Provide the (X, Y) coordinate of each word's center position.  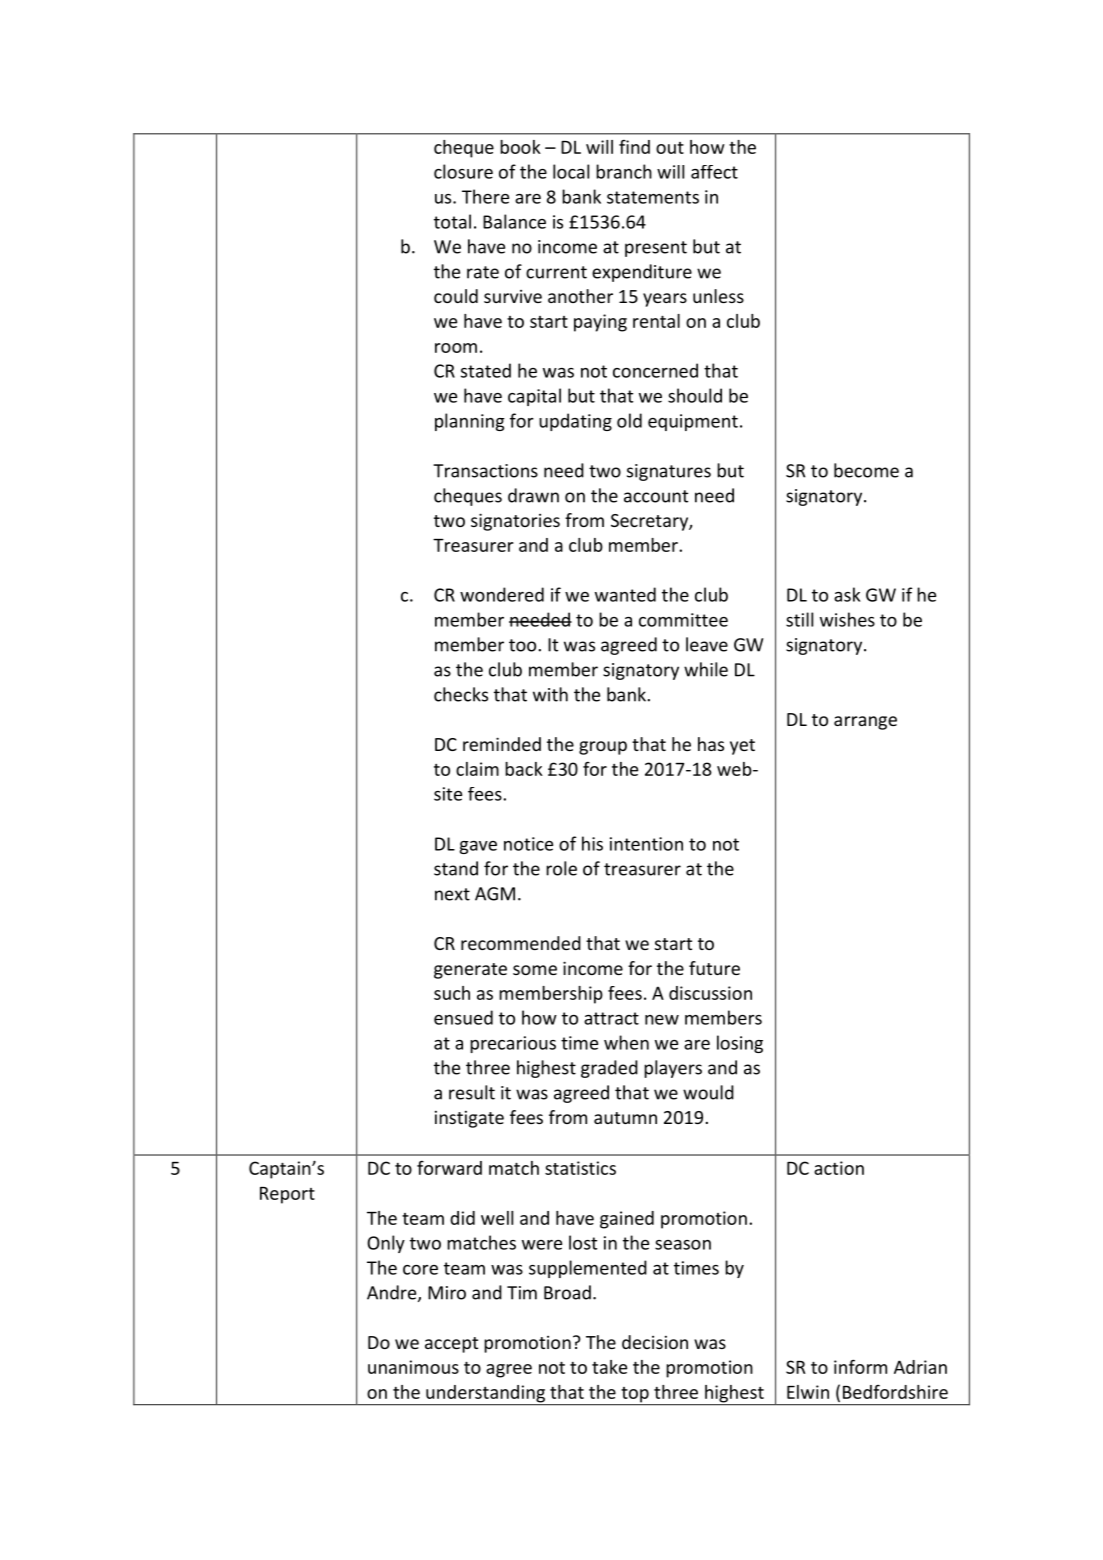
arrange (865, 723)
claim (477, 769)
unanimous (413, 1367)
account (656, 496)
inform (860, 1366)
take (609, 1367)
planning (470, 422)
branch (624, 171)
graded (609, 1069)
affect (714, 172)
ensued (463, 1017)
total (452, 221)
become (866, 470)
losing (740, 1044)
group (603, 748)
